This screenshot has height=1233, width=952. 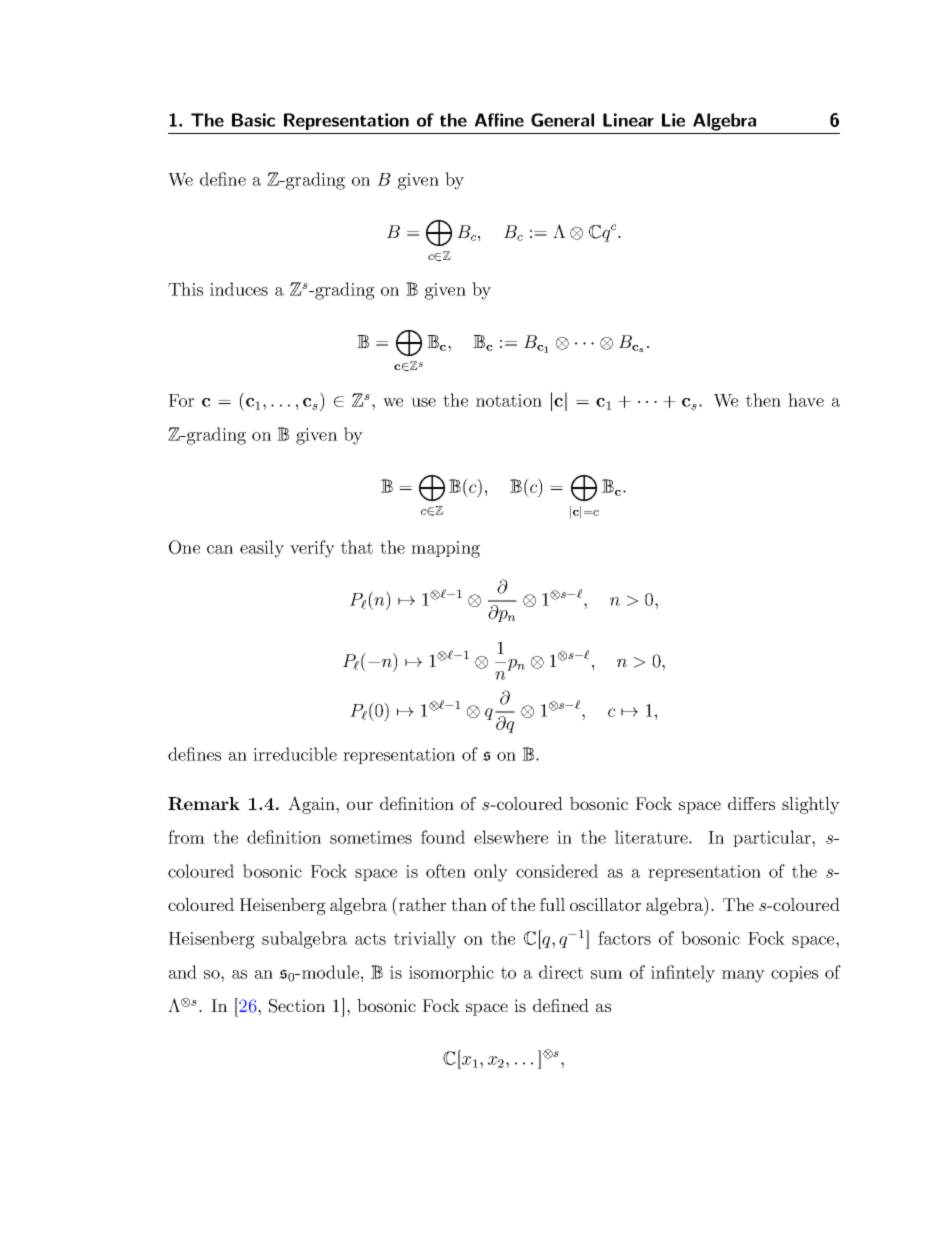 What do you see at coordinates (297, 1006) in the screenshot?
I see `Section` at bounding box center [297, 1006].
